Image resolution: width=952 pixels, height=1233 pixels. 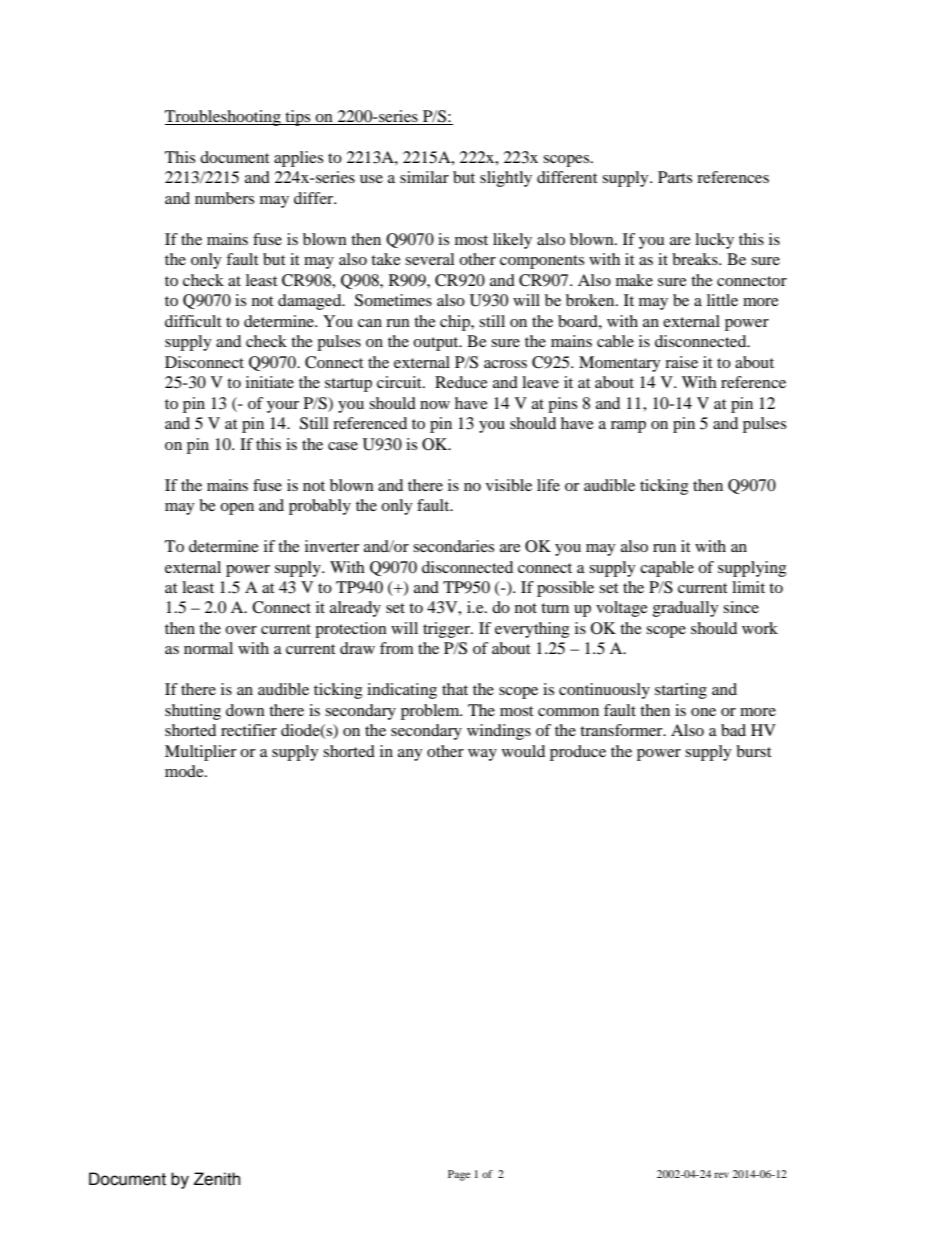 I want to click on slightly, so click(x=506, y=179).
